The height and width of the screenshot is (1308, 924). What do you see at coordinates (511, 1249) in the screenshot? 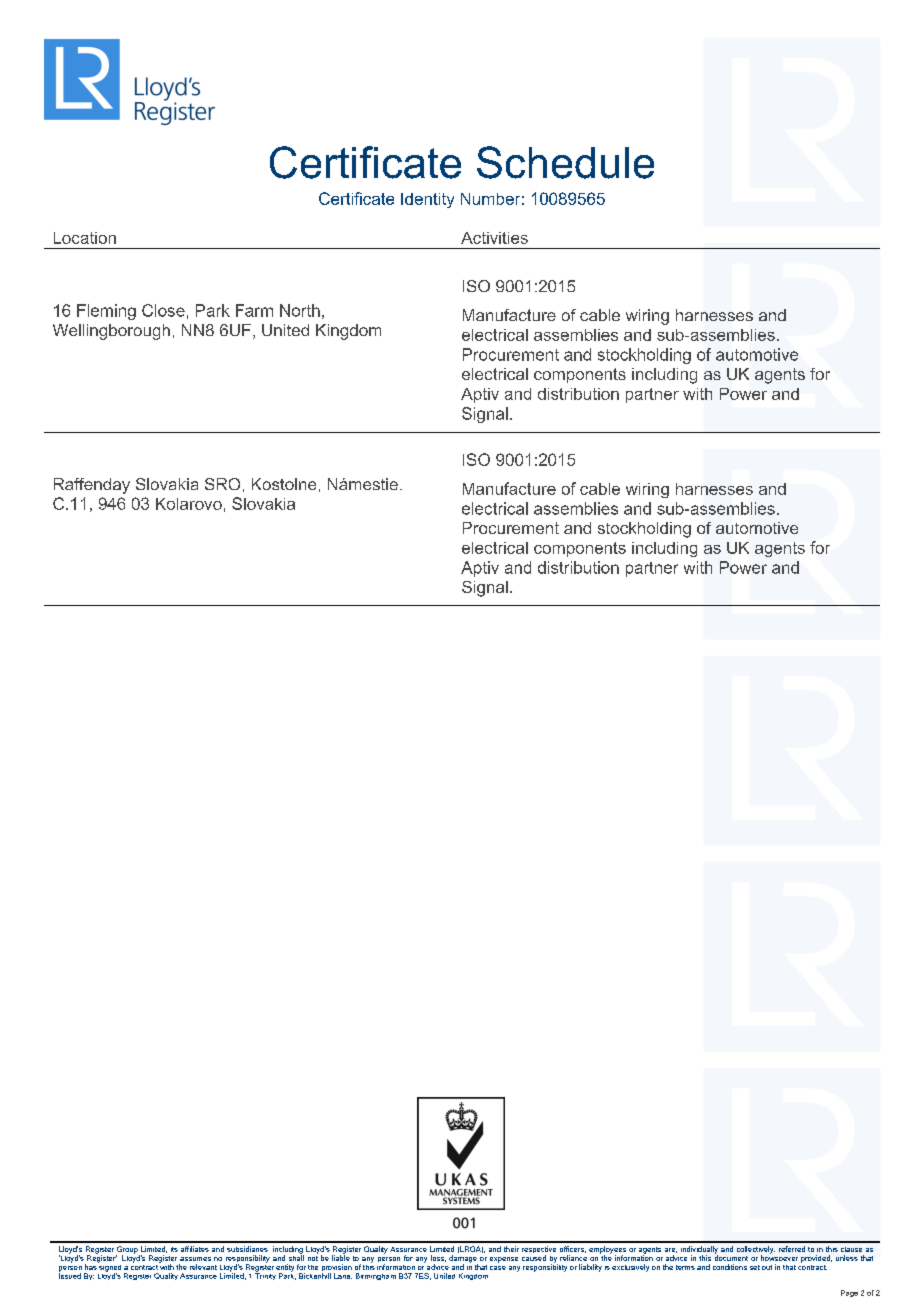
I see `their` at bounding box center [511, 1249].
